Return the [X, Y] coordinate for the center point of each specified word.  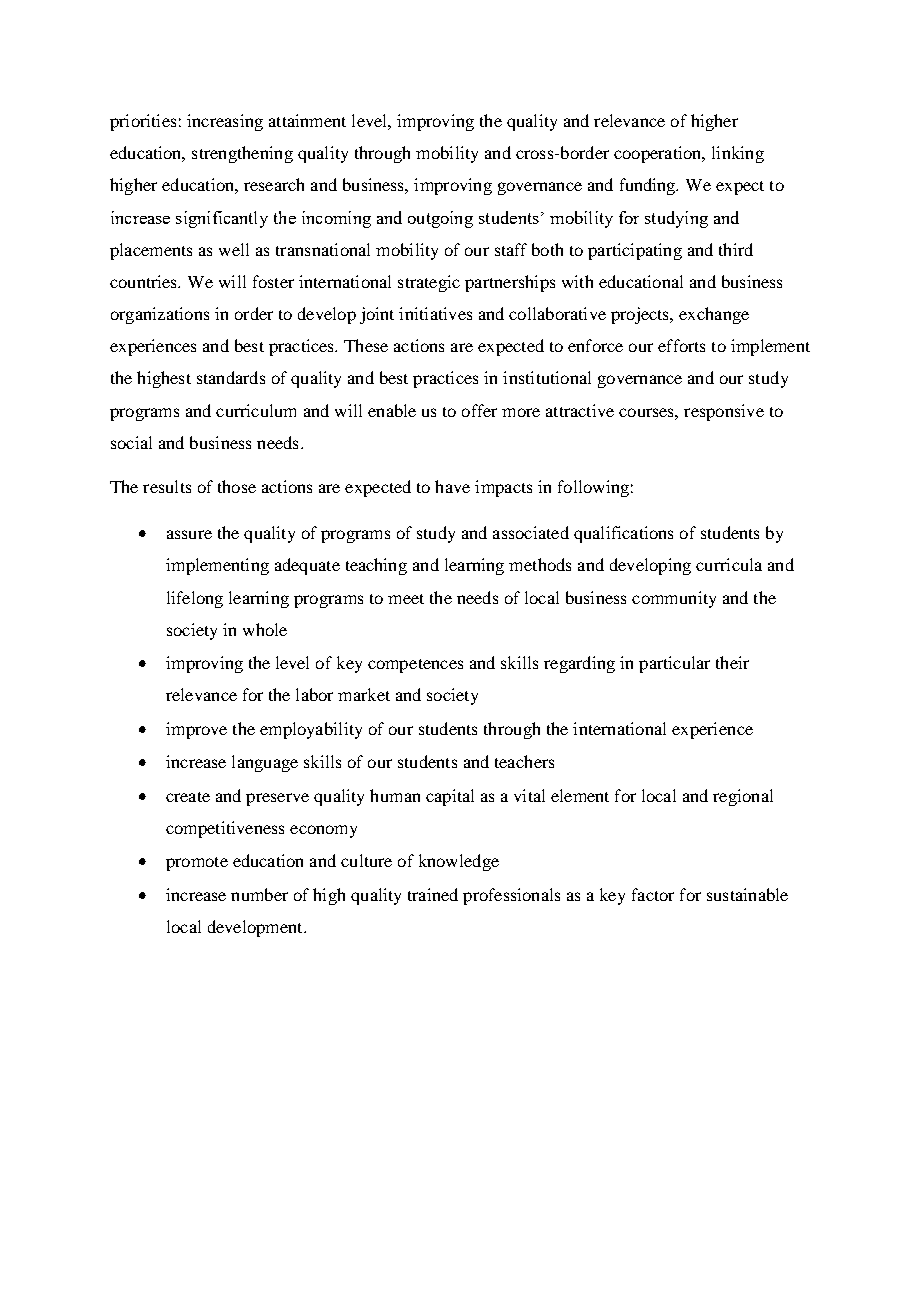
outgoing [440, 219]
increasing [225, 122]
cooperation [659, 154]
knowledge [459, 862]
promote [197, 864]
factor [653, 894]
